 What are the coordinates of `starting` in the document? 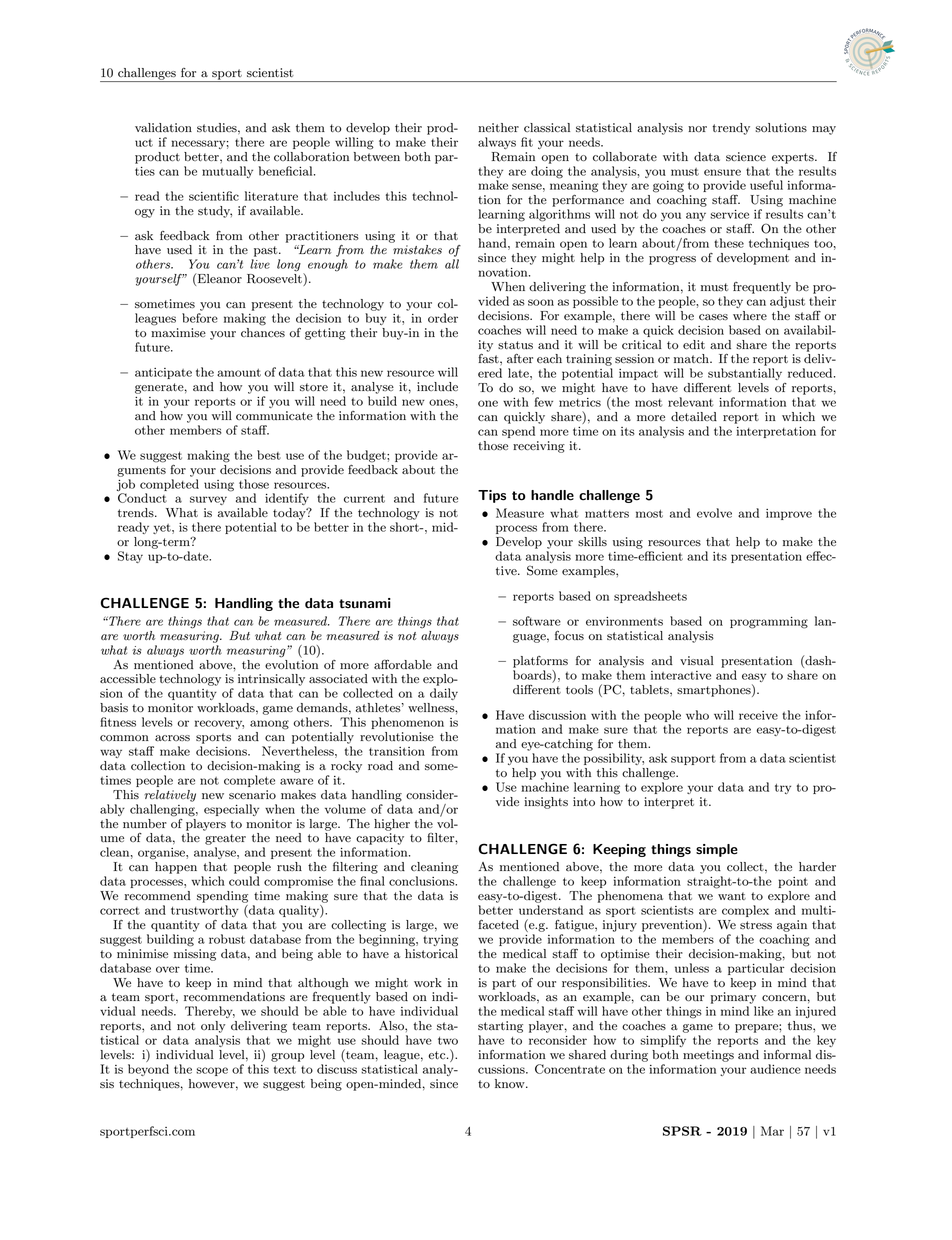 It's located at (500, 1027).
